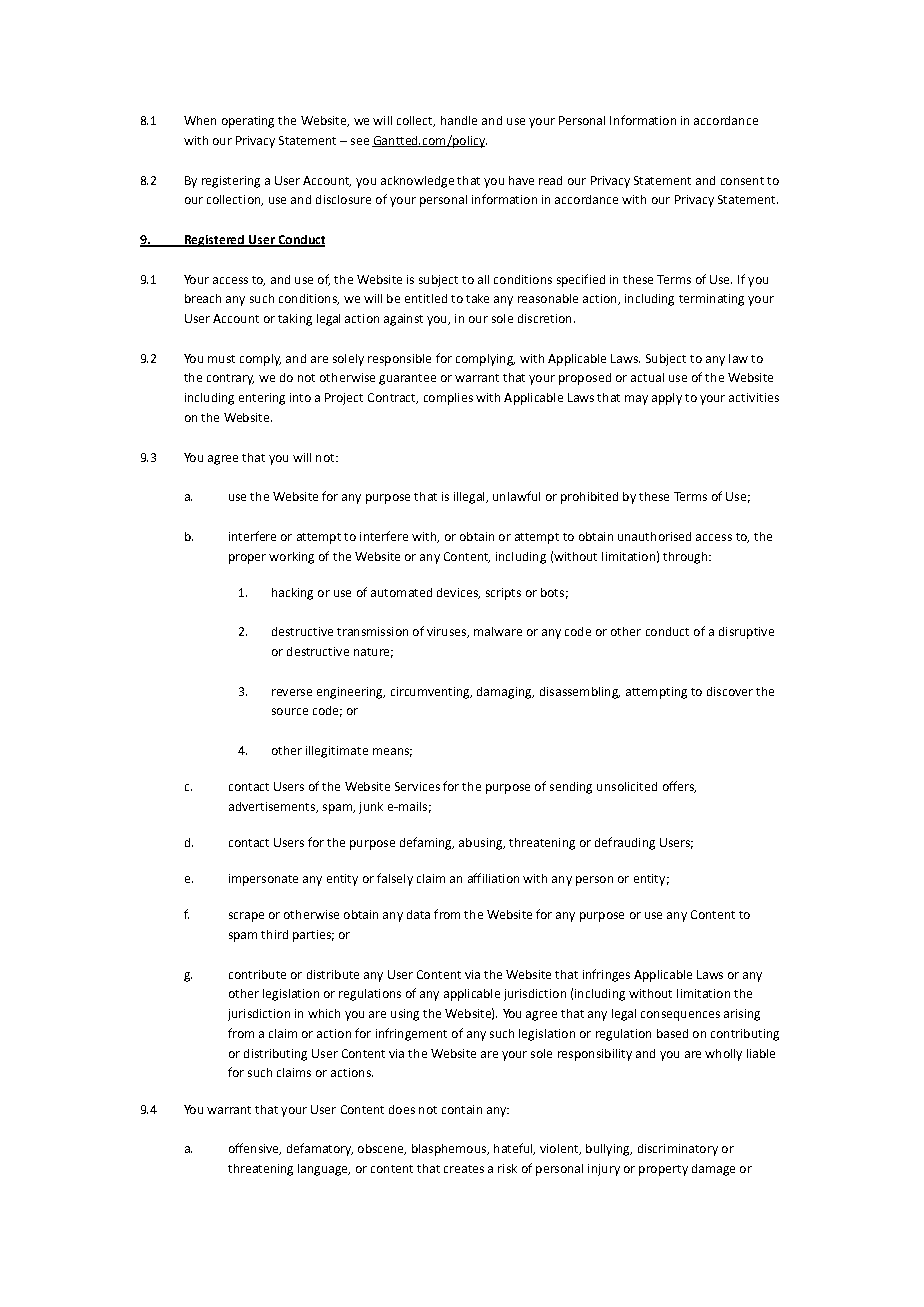 Image resolution: width=924 pixels, height=1307 pixels. Describe the element at coordinates (292, 692) in the screenshot. I see `reverse` at that location.
